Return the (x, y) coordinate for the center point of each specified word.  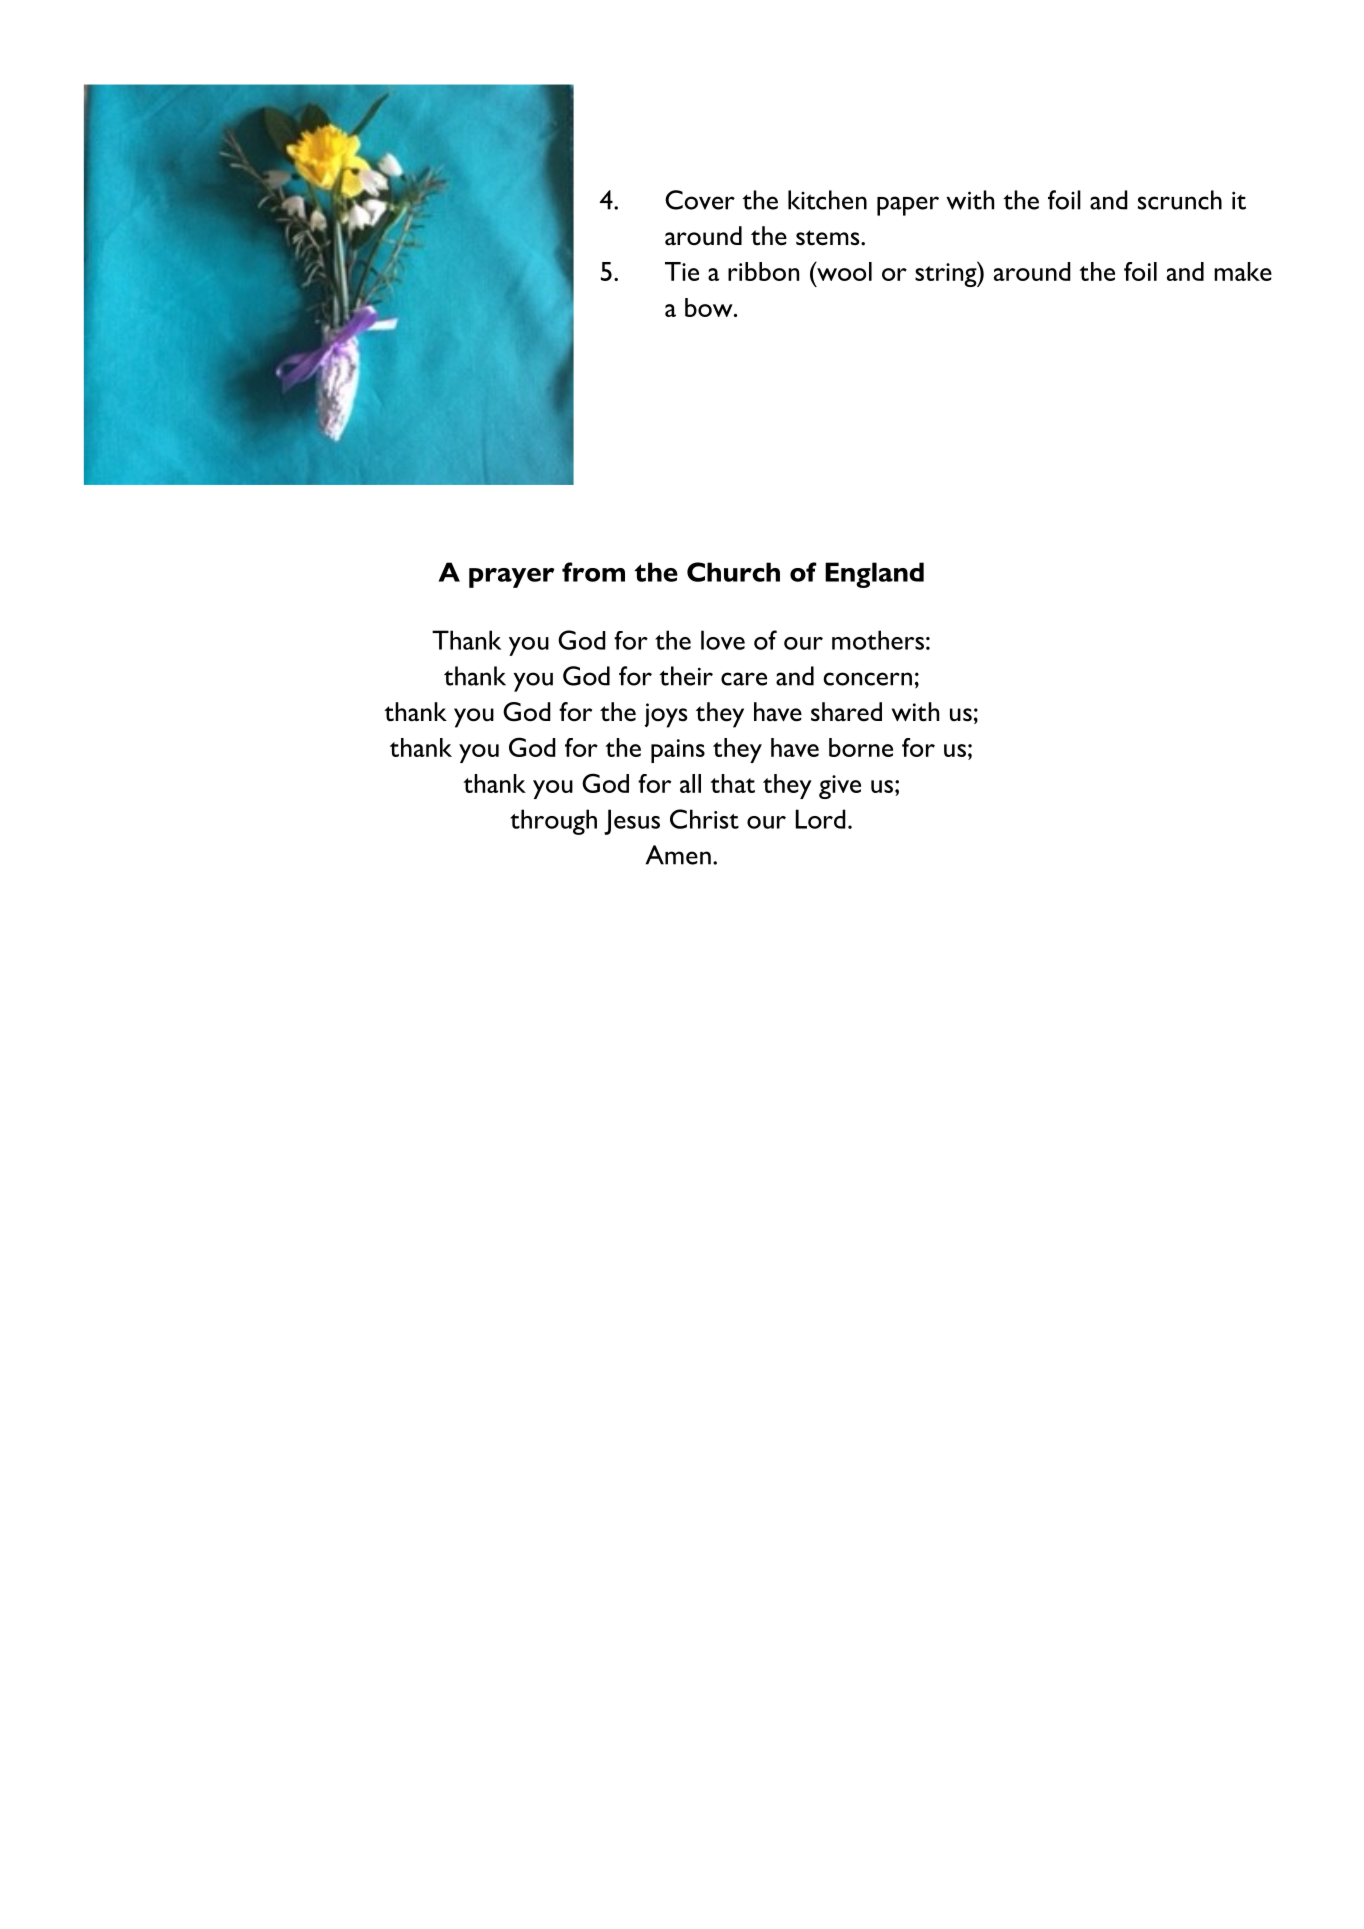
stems (829, 238)
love (723, 640)
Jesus (632, 822)
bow (710, 307)
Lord (821, 819)
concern (867, 679)
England (874, 575)
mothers (878, 640)
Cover (700, 200)
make (1243, 271)
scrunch (1180, 200)
